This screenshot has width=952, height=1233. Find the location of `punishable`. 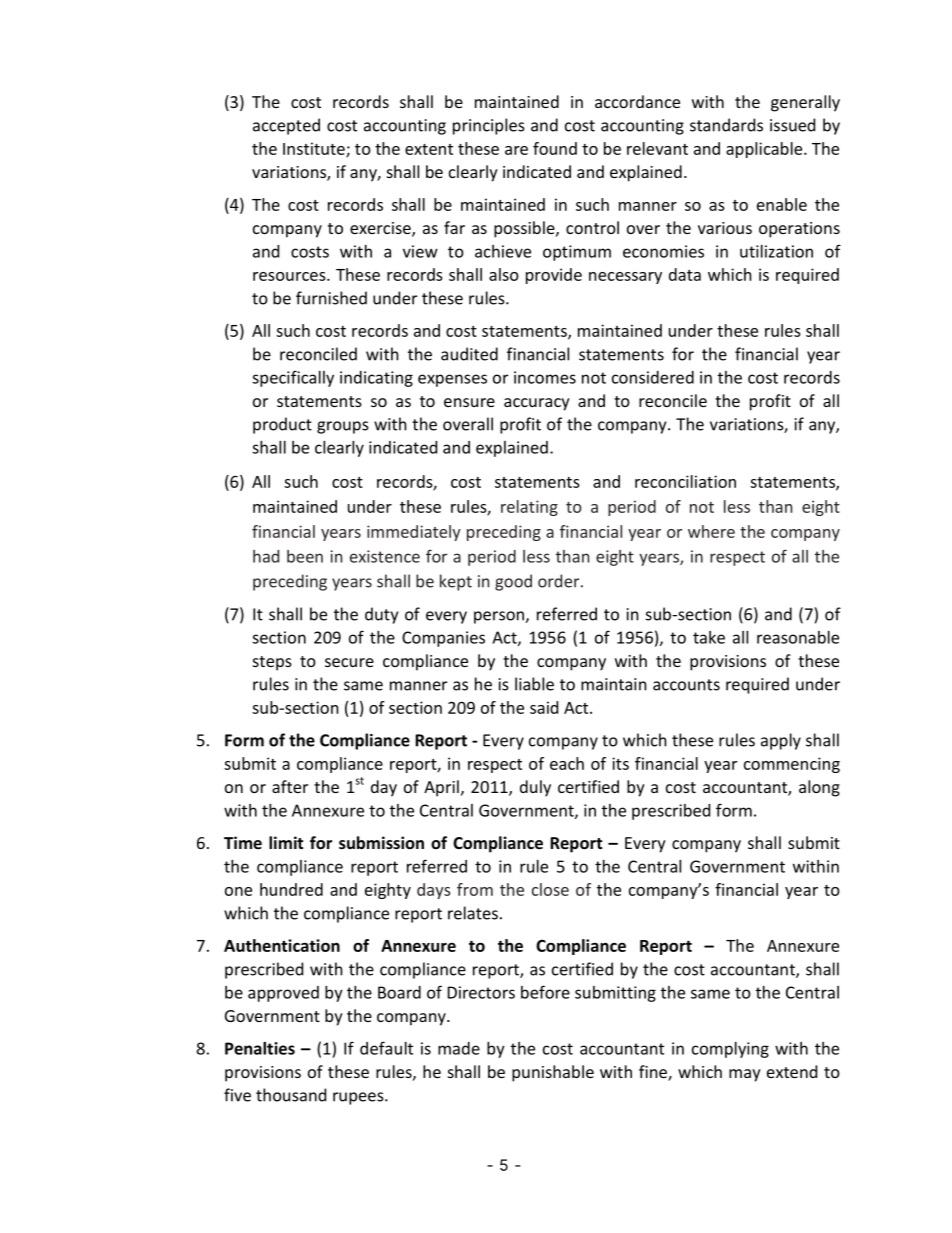

punishable is located at coordinates (553, 1073).
